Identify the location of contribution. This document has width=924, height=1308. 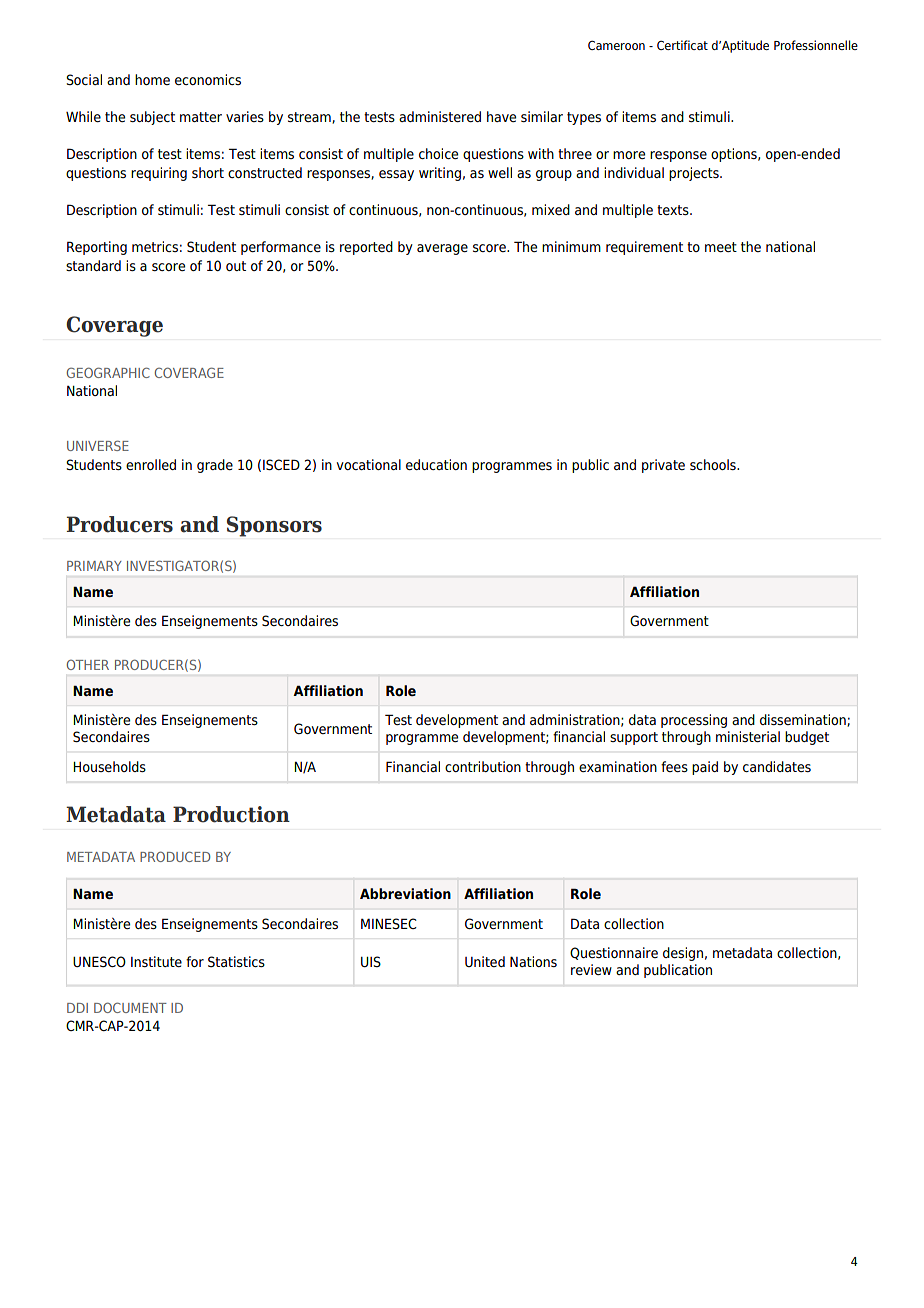
(483, 766).
